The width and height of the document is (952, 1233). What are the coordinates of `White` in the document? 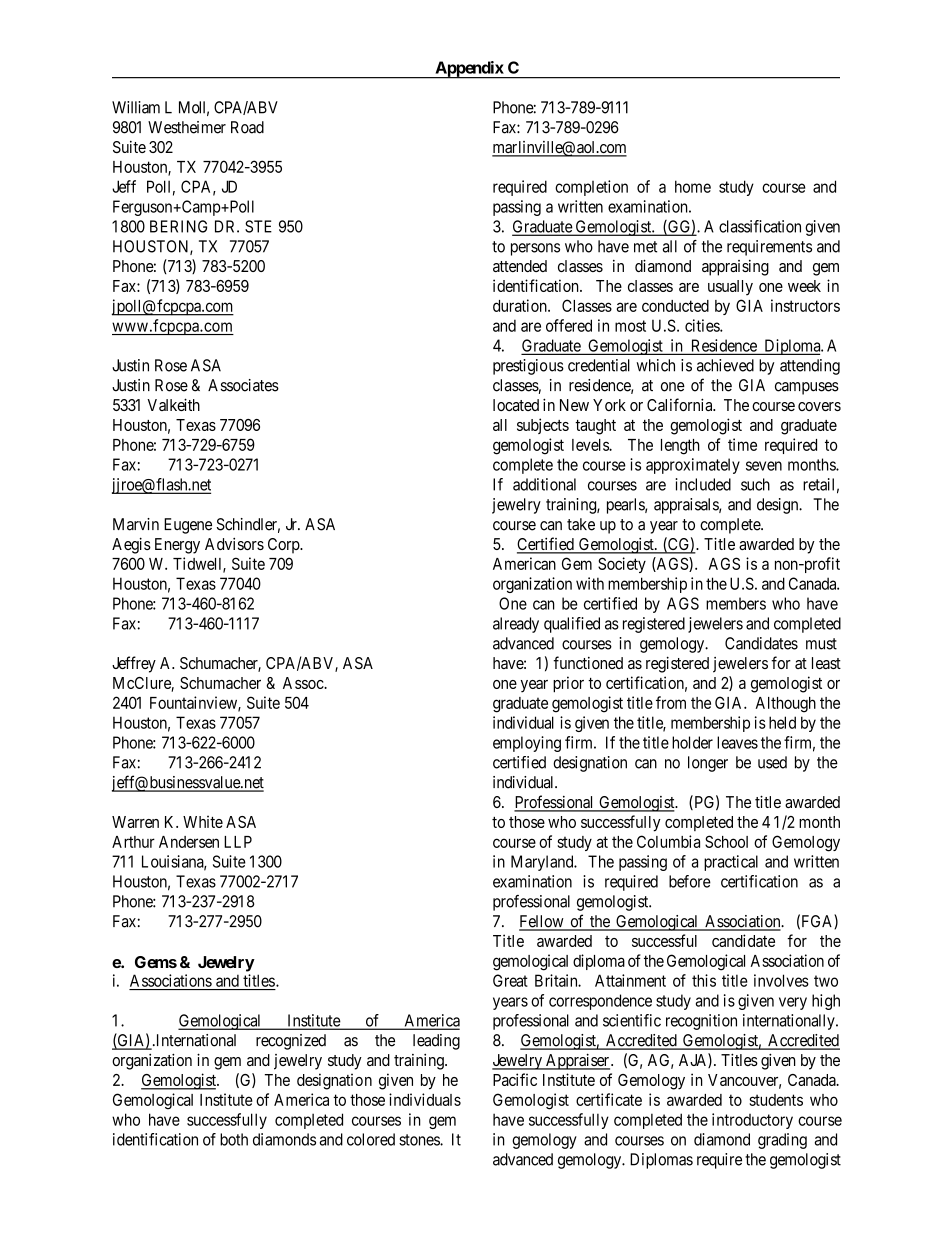 It's located at (203, 821).
